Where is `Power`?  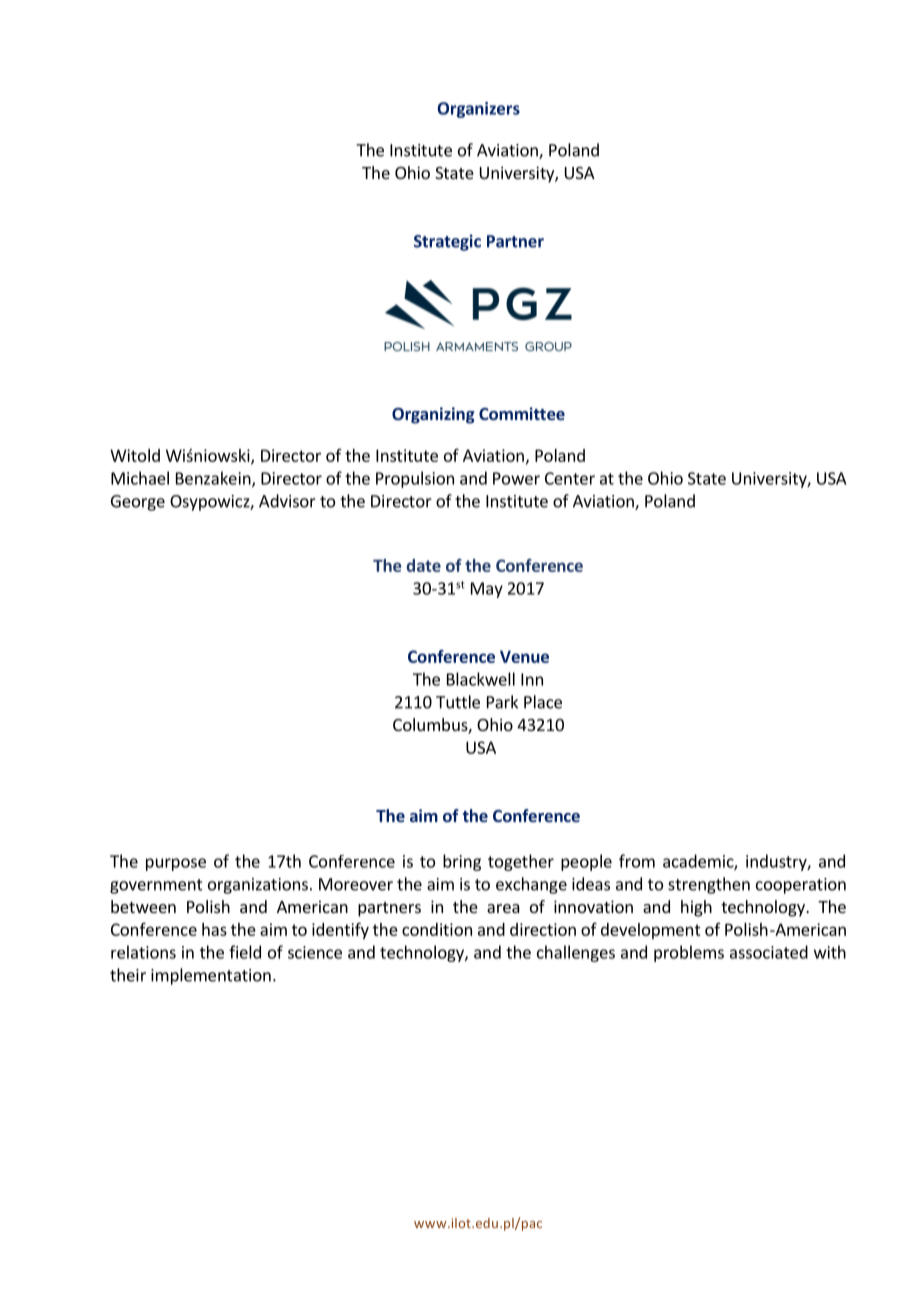
Power is located at coordinates (516, 478).
